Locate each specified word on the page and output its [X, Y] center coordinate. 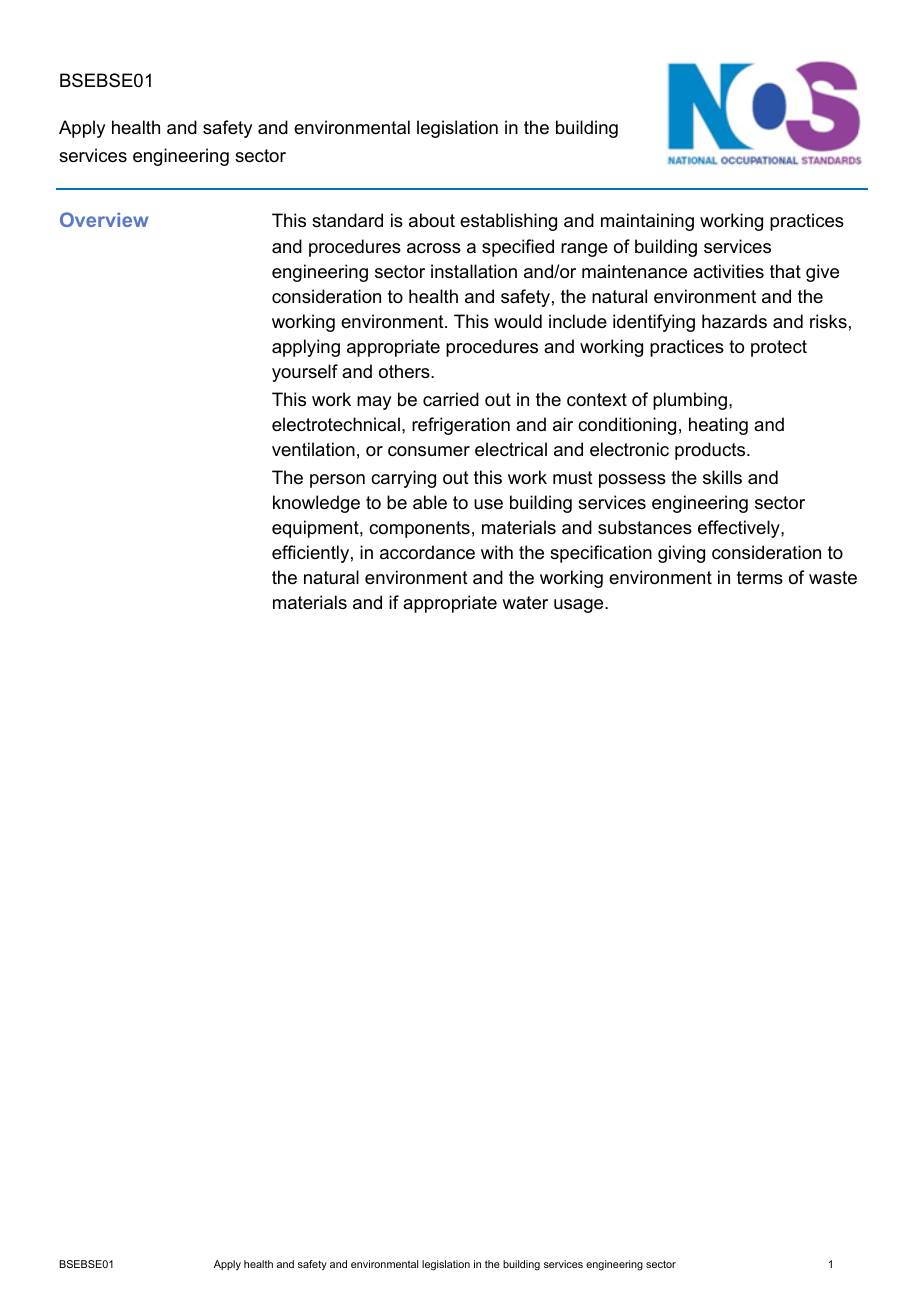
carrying [403, 479]
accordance [427, 552]
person [337, 481]
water [525, 603]
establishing [508, 222]
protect [779, 348]
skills [722, 477]
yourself [305, 373]
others [405, 371]
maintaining [647, 222]
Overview [104, 219]
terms [760, 578]
